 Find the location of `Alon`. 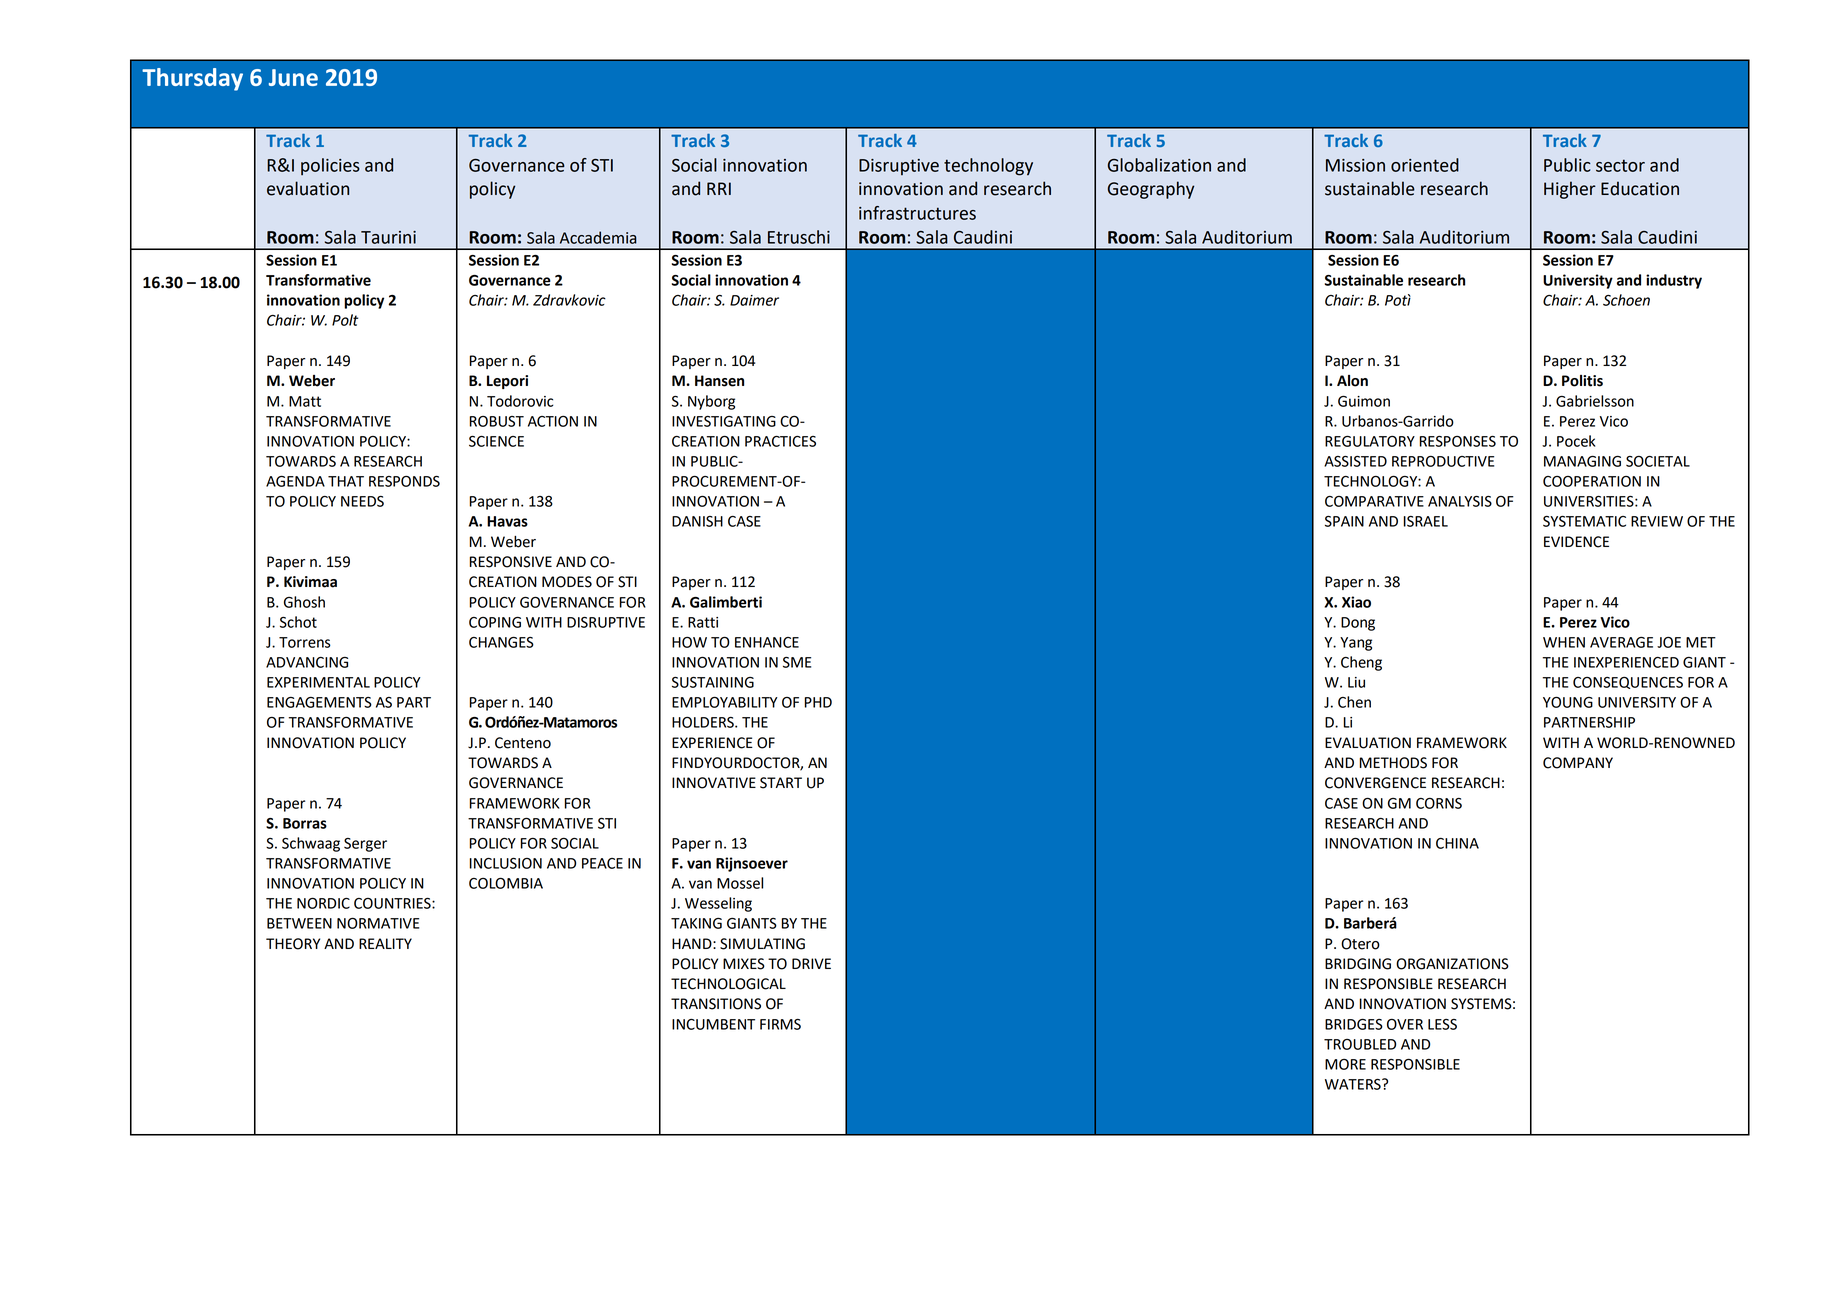

Alon is located at coordinates (1352, 381).
